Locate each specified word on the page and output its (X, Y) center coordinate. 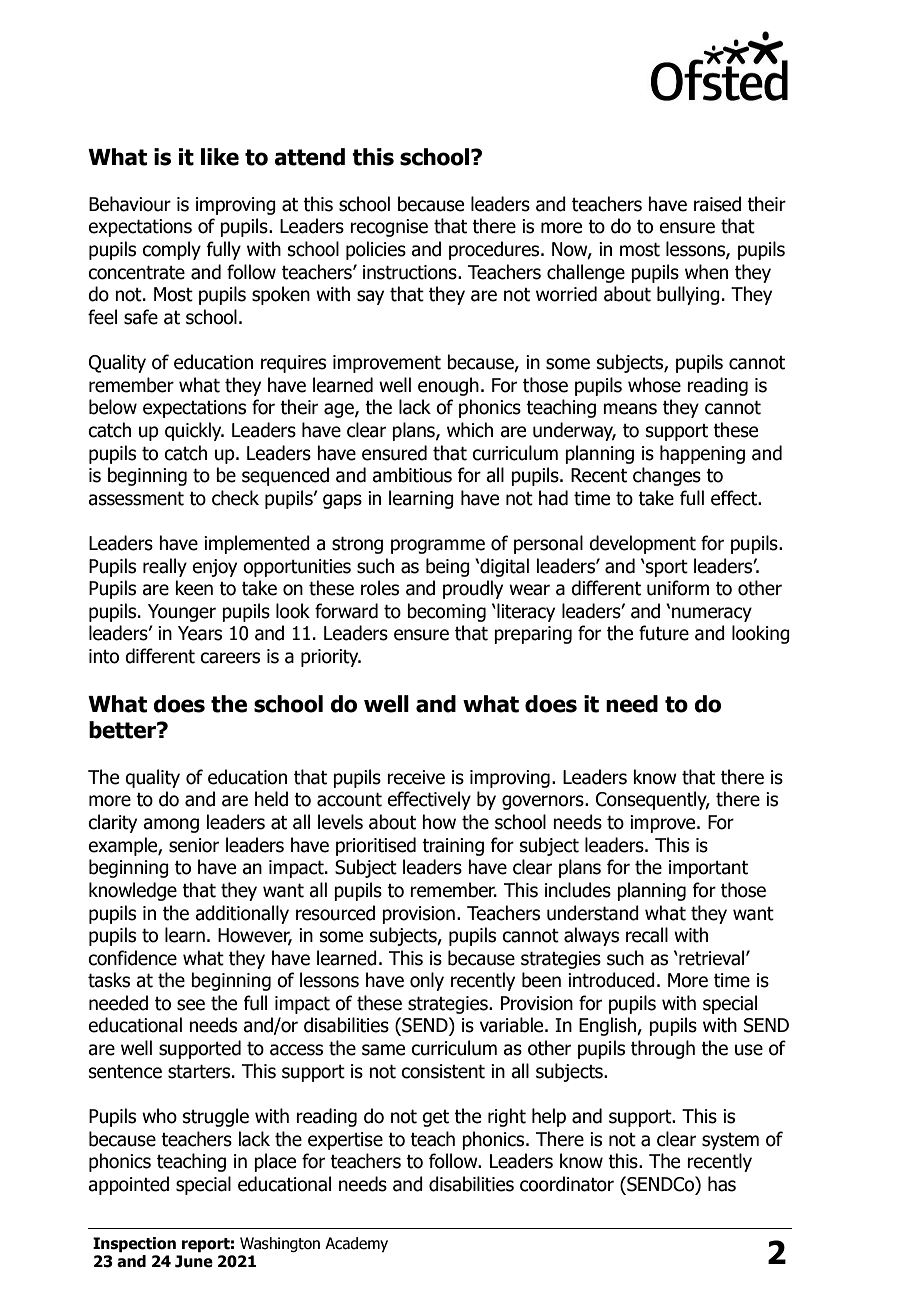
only (427, 981)
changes (667, 476)
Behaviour (130, 204)
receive (416, 777)
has (722, 1184)
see (191, 1005)
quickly (194, 431)
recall (647, 935)
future (664, 633)
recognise (389, 228)
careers (230, 658)
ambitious (412, 475)
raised (717, 204)
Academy (356, 1244)
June (194, 1261)
